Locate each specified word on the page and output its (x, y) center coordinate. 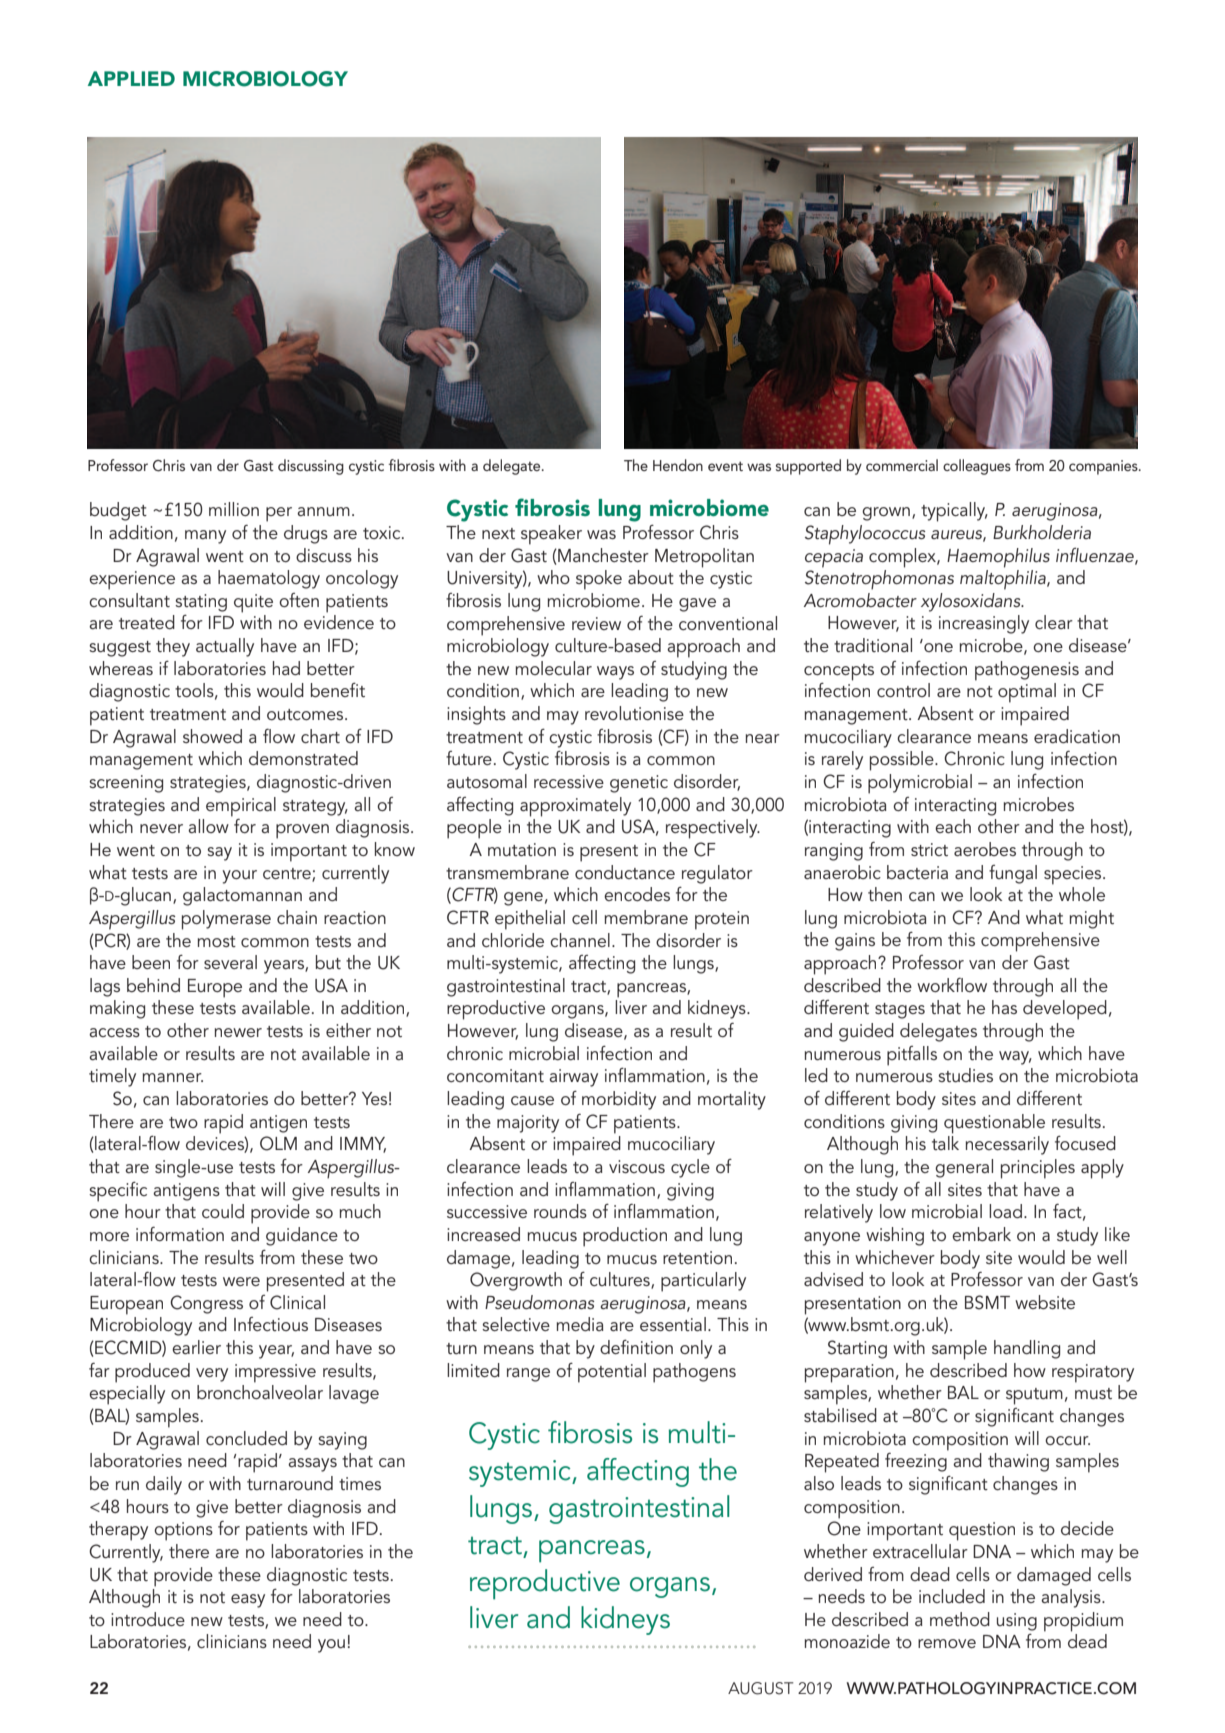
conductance (625, 872)
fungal (1013, 874)
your (239, 877)
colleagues (977, 467)
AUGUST (761, 1688)
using (1017, 1622)
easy (248, 1601)
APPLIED (131, 78)
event (725, 466)
